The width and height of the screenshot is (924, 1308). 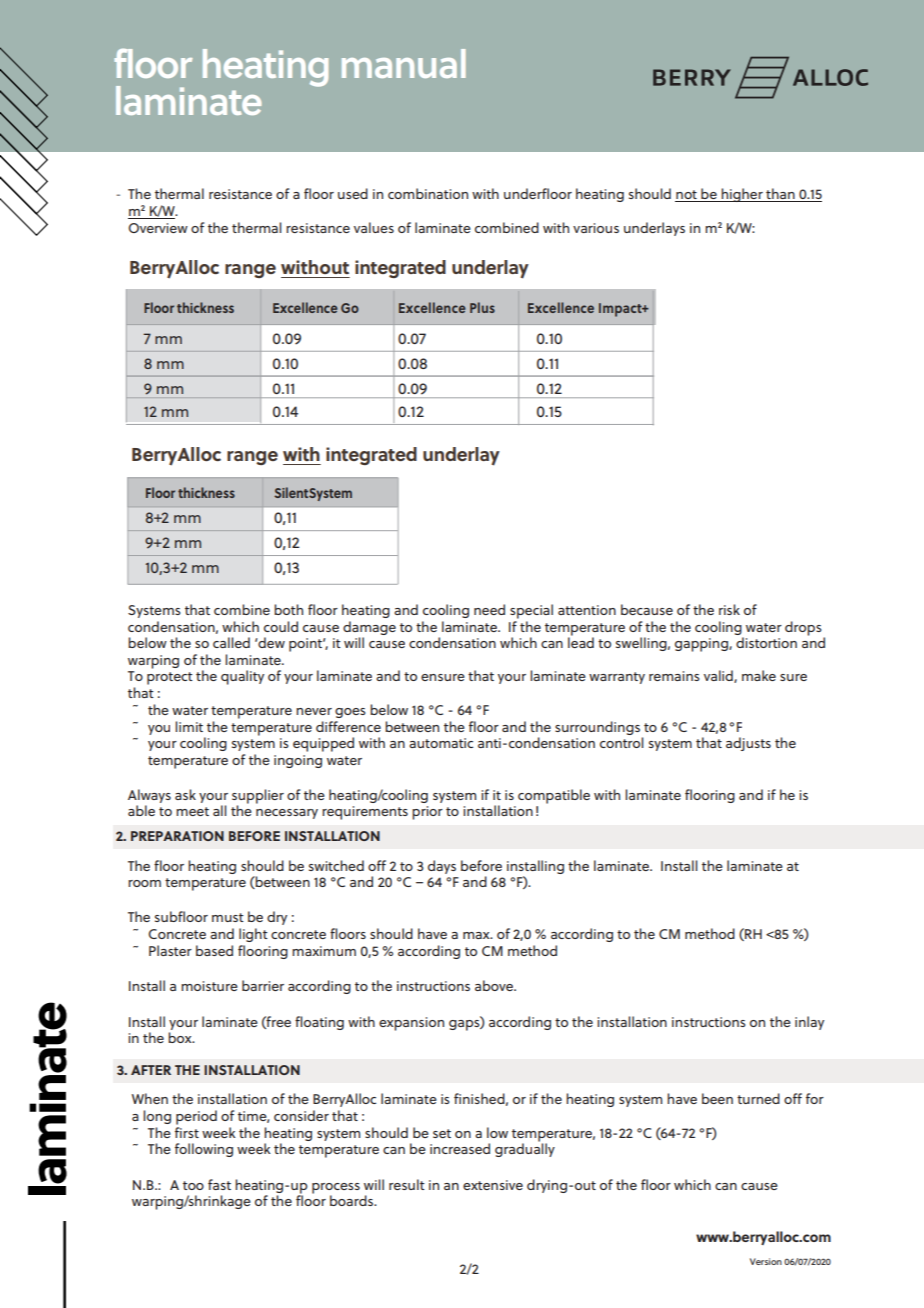 What do you see at coordinates (719, 676) in the screenshot?
I see `valid` at bounding box center [719, 676].
